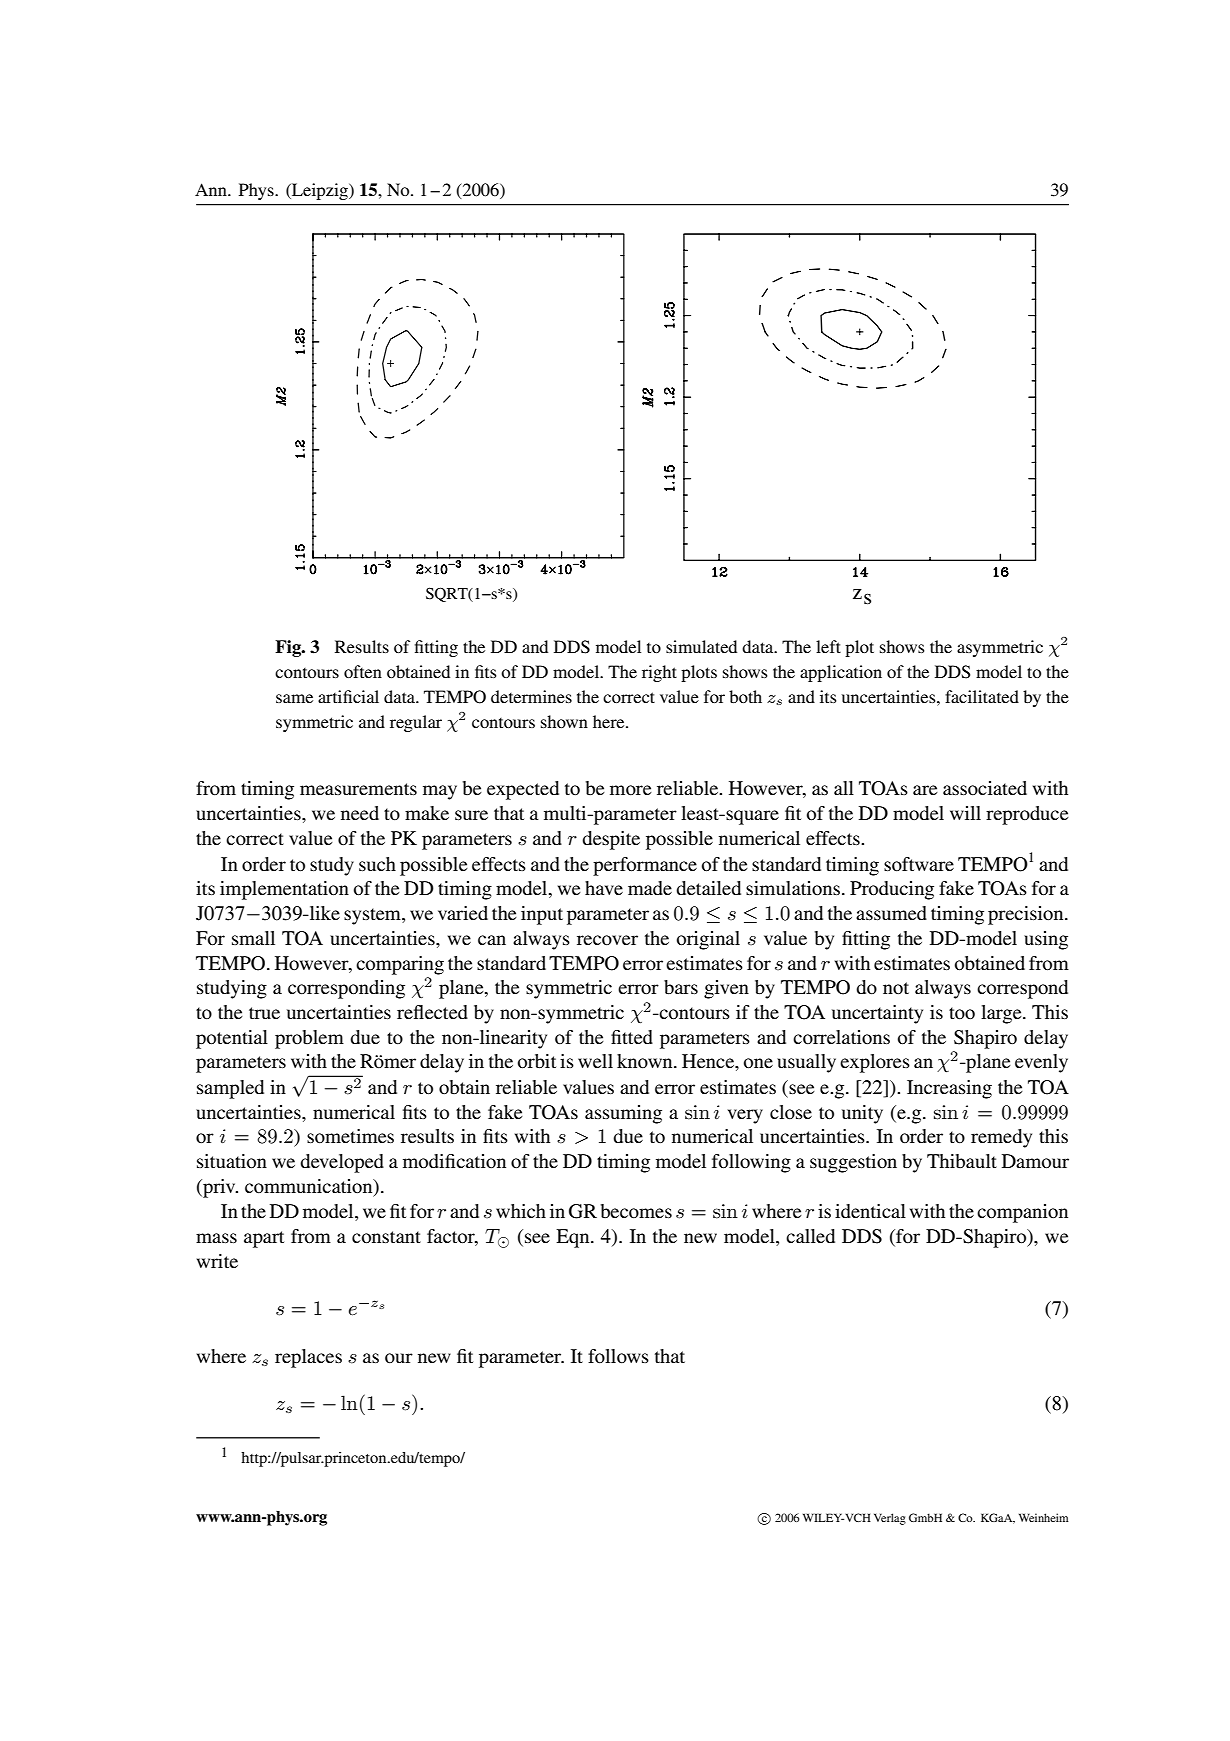 Image resolution: width=1230 pixels, height=1741 pixels. Describe the element at coordinates (890, 1519) in the screenshot. I see `Verlag` at that location.
